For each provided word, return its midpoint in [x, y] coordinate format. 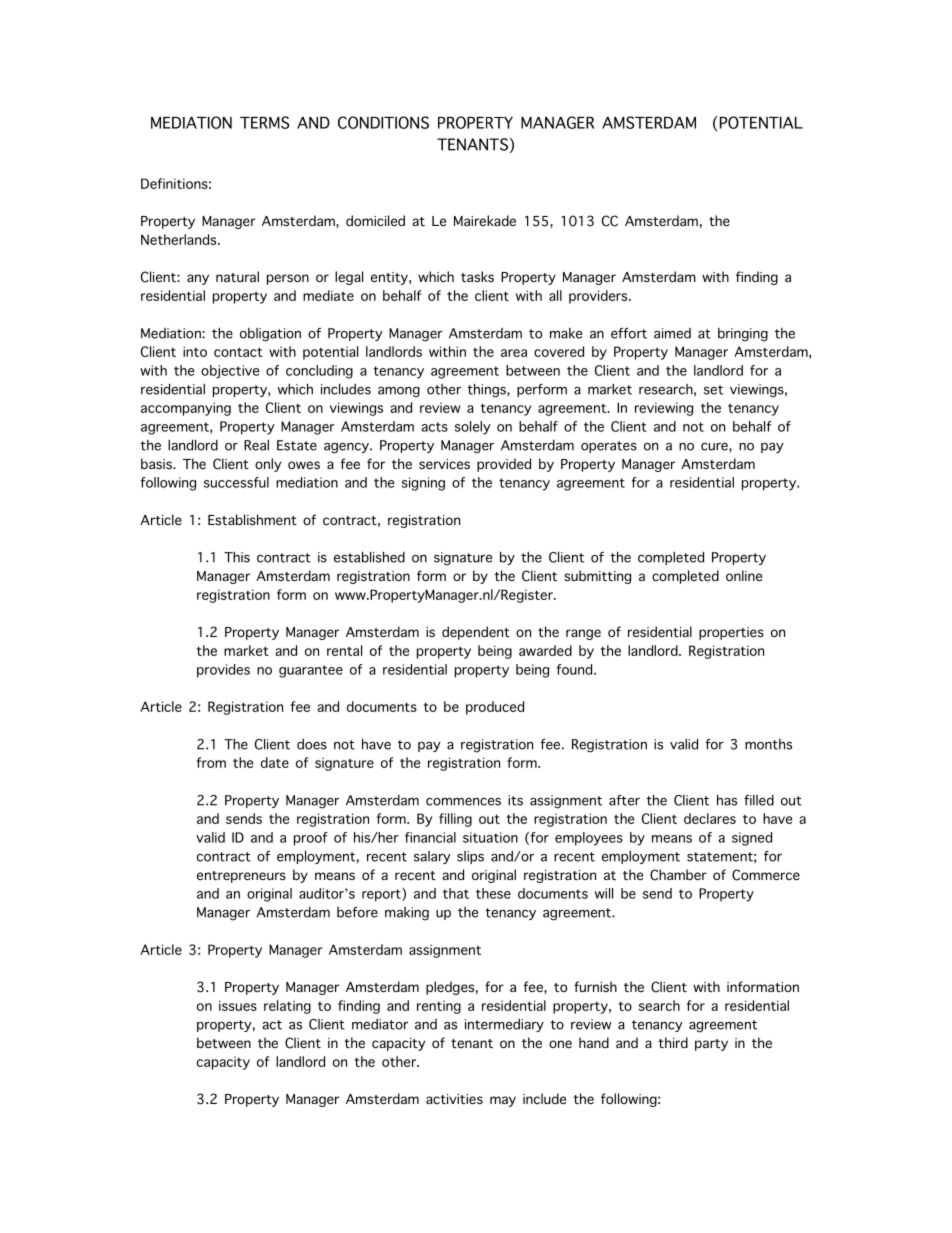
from [211, 762]
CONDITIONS [383, 122]
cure [715, 447]
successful [236, 482]
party [711, 1045]
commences [463, 802]
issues [238, 1005]
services [444, 464]
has [727, 800]
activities [454, 1099]
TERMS [265, 122]
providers [599, 297]
